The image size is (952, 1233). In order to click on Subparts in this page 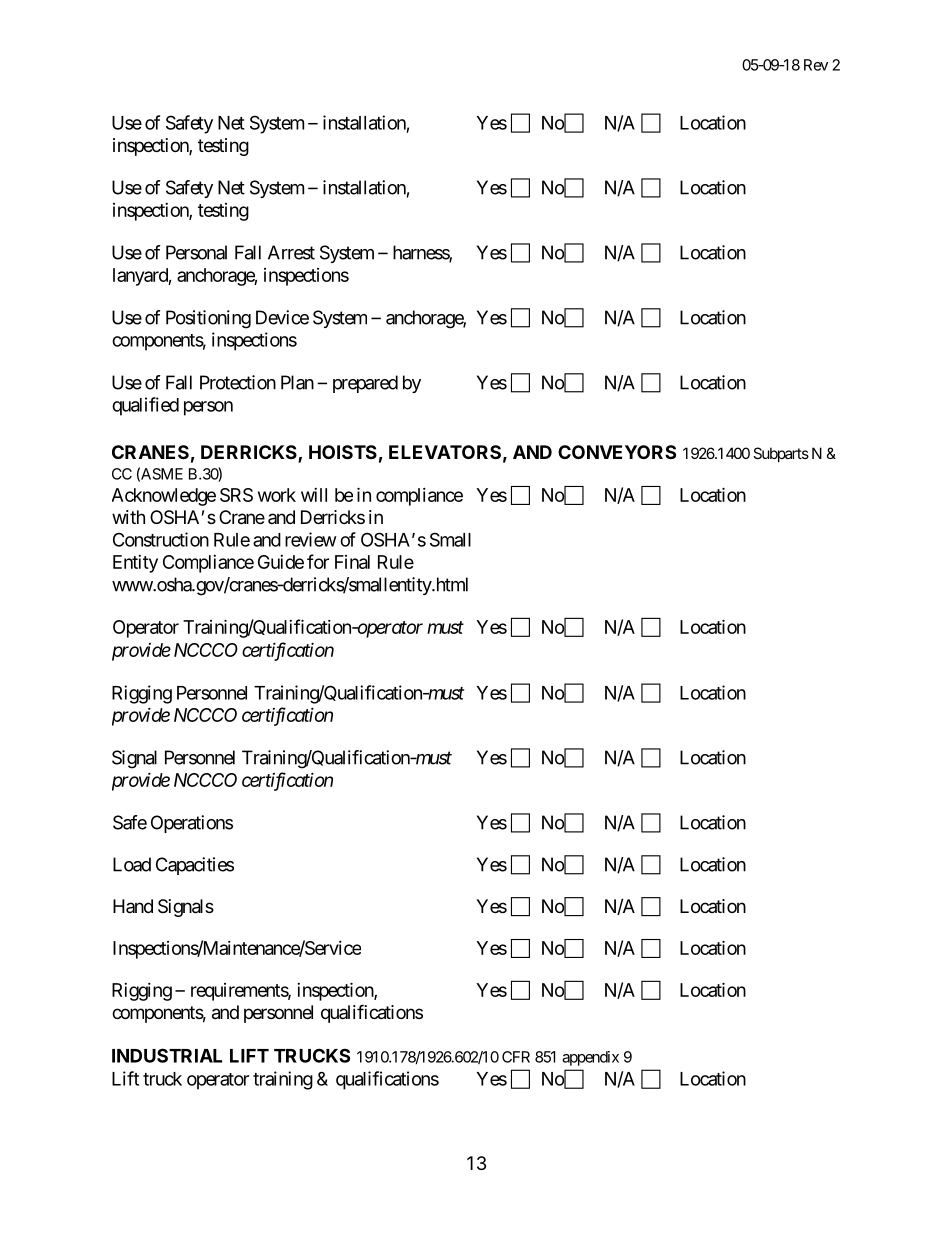, I will do `click(781, 454)`.
